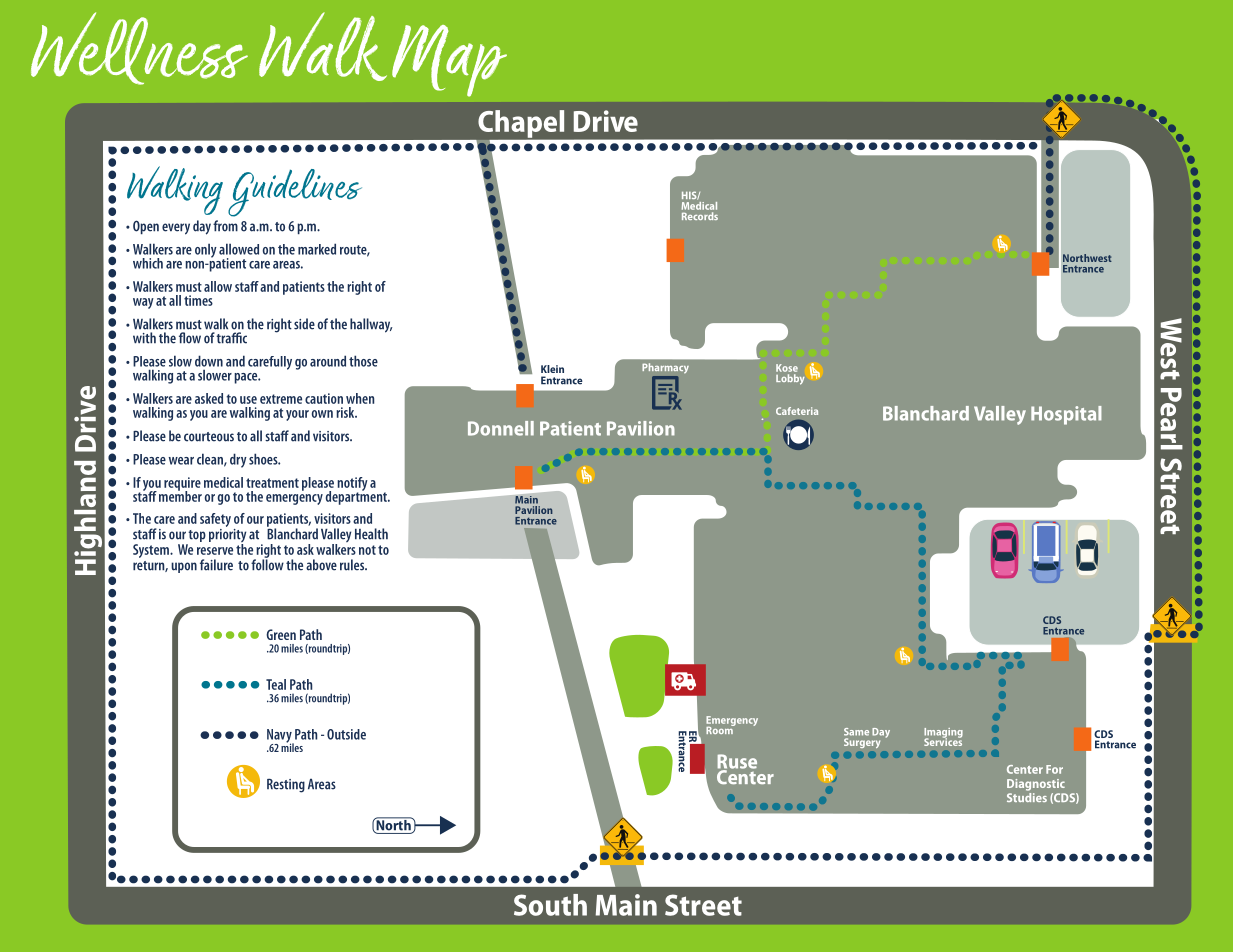 Image resolution: width=1233 pixels, height=952 pixels. I want to click on Imaging, so click(943, 734).
